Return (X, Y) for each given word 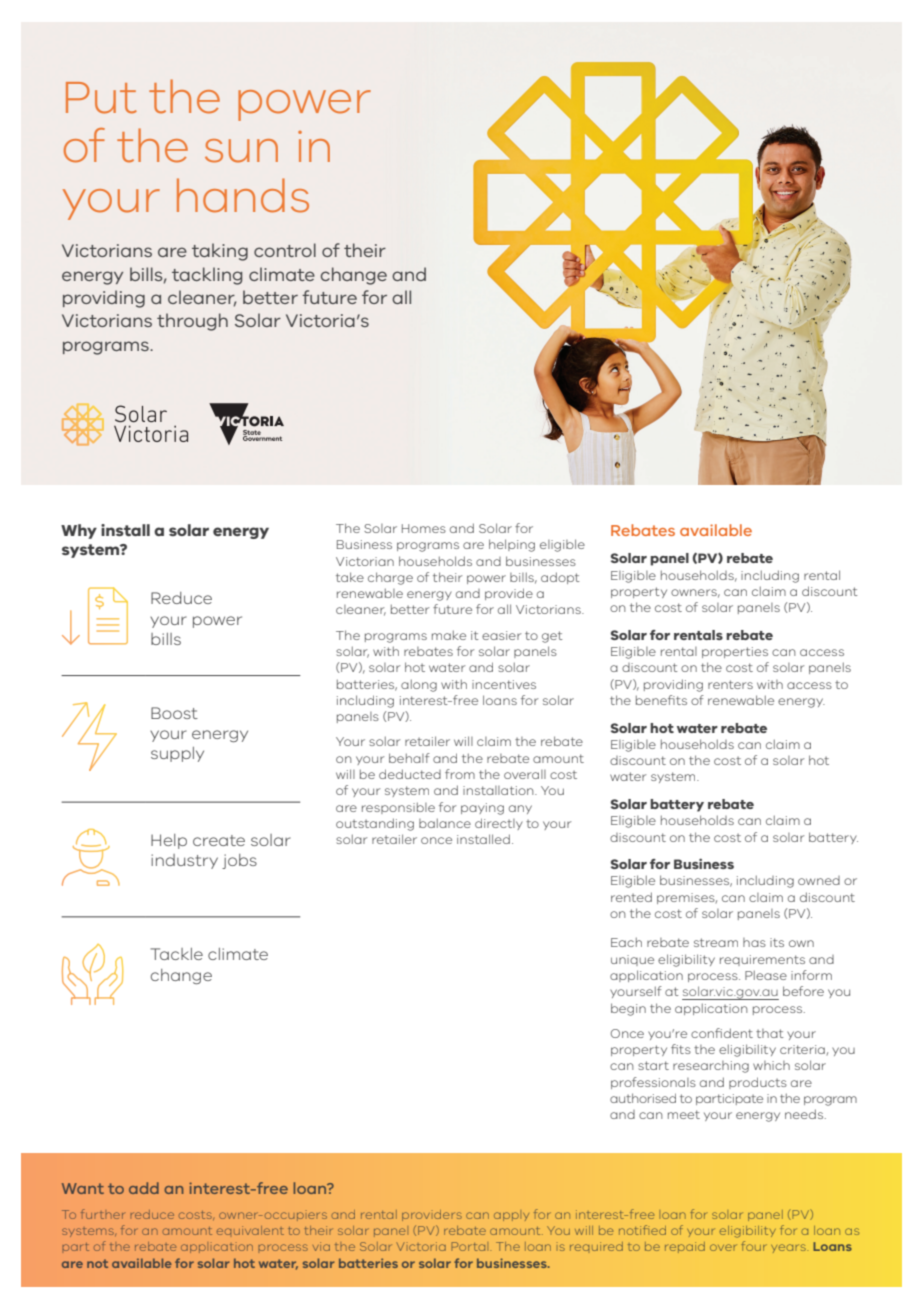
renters (730, 684)
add (144, 1188)
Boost (174, 713)
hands (243, 195)
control (285, 250)
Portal (471, 1246)
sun (241, 151)
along (419, 685)
